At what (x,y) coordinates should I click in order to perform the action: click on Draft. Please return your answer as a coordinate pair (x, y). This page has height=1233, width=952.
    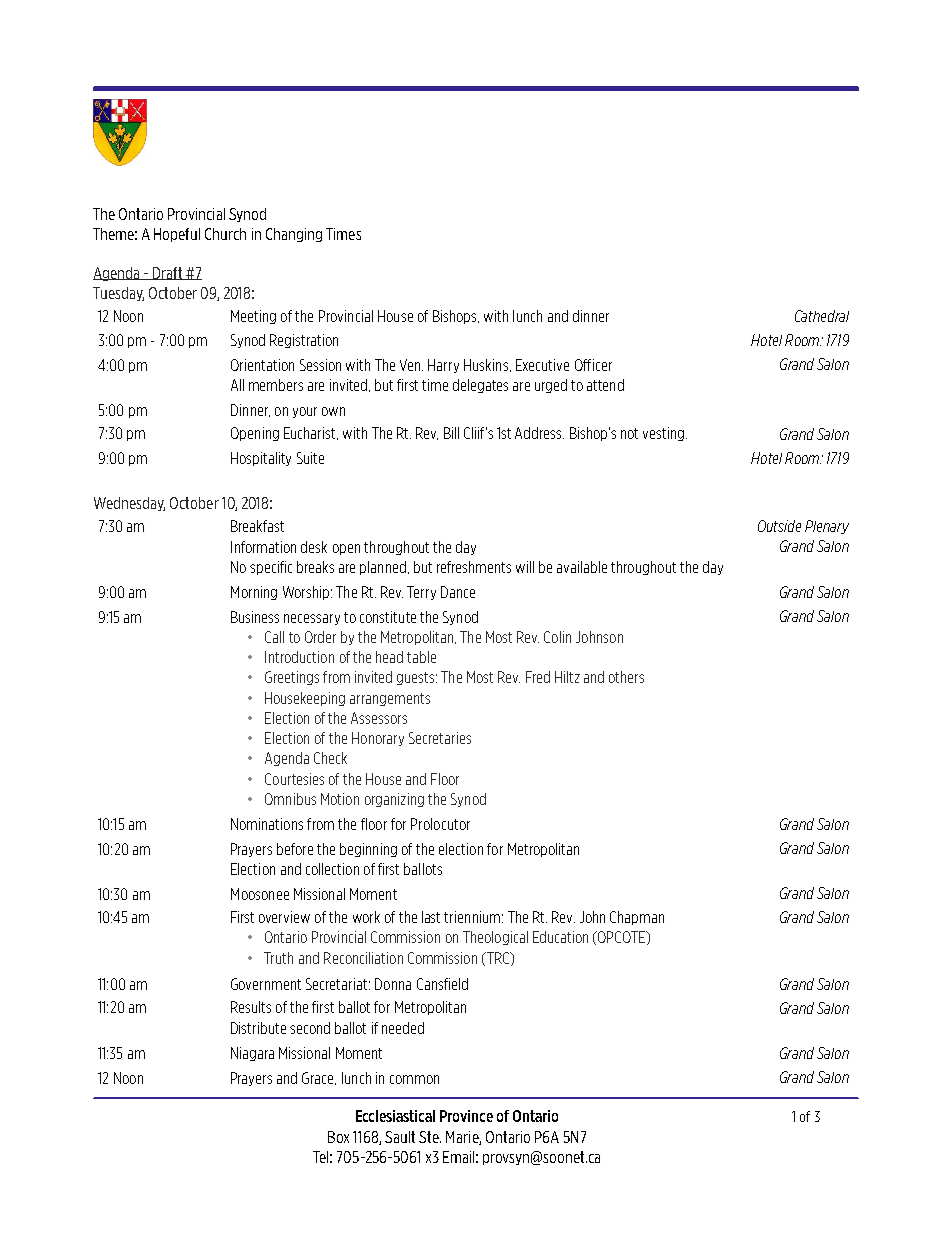
    Looking at the image, I should click on (168, 273).
